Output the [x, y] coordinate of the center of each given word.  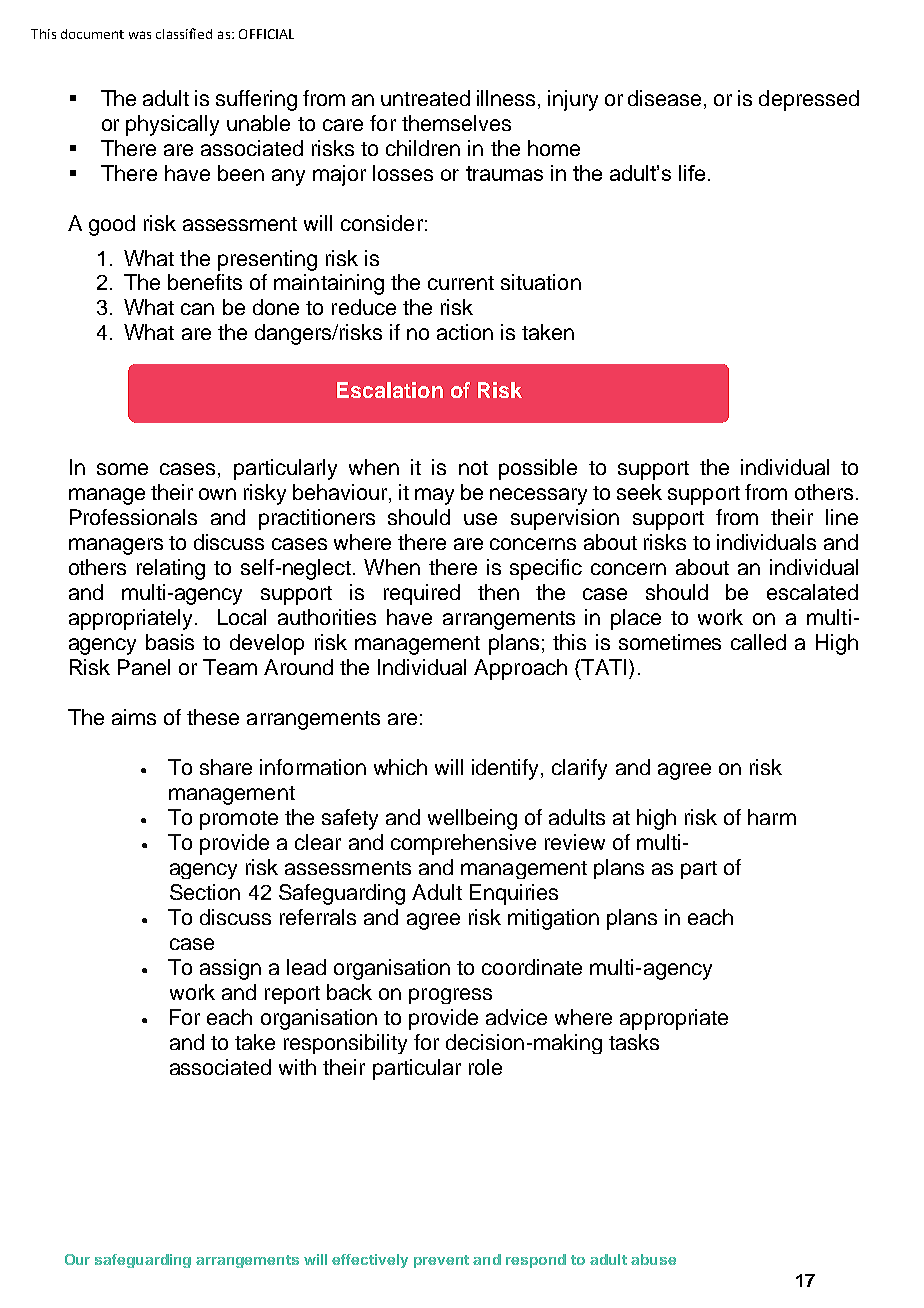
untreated [425, 98]
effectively [370, 1261]
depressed [809, 100]
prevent [441, 1261]
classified [184, 33]
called [758, 642]
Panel [144, 667]
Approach [520, 669]
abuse [653, 1259]
